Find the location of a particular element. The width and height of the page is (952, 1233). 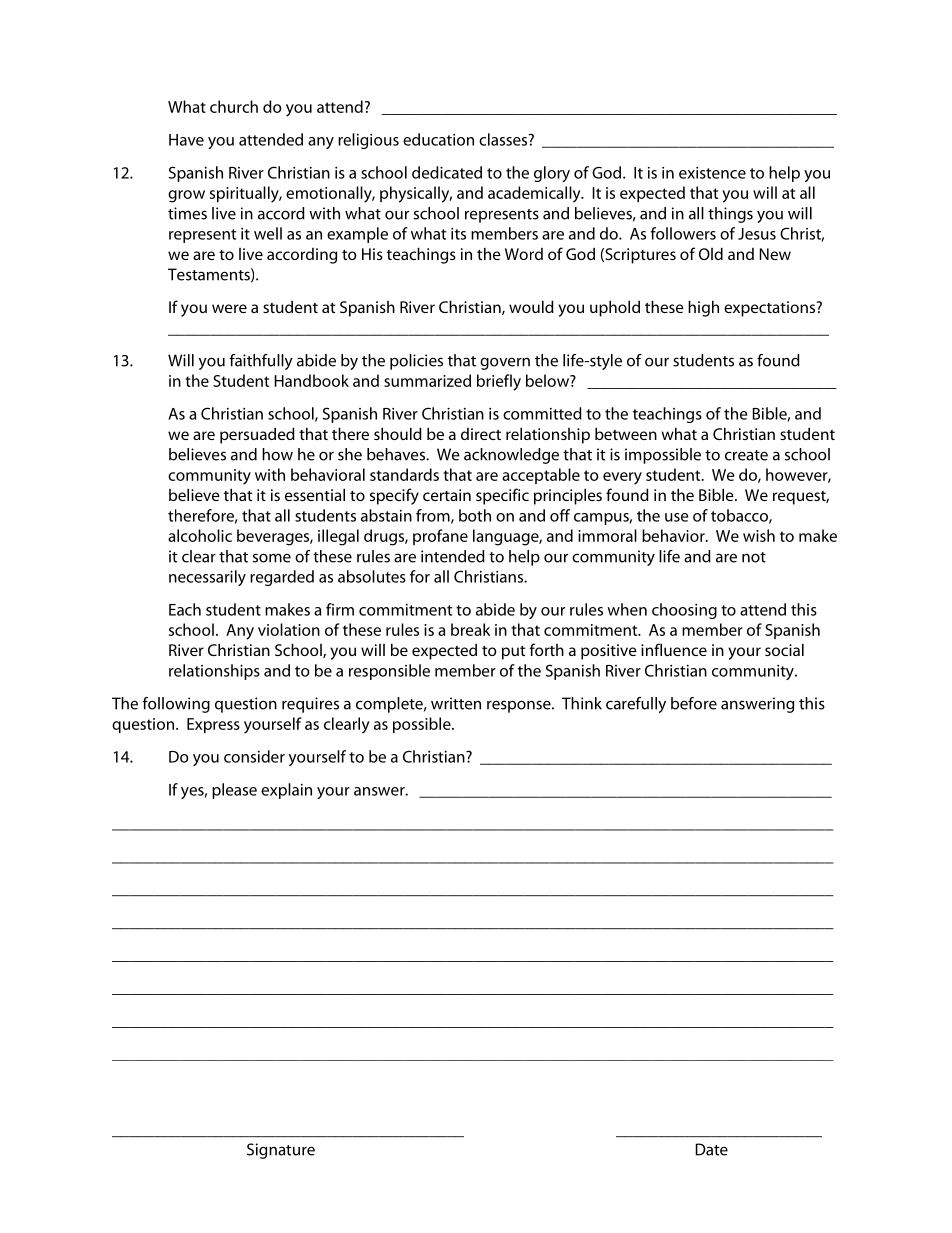

existence is located at coordinates (712, 173).
